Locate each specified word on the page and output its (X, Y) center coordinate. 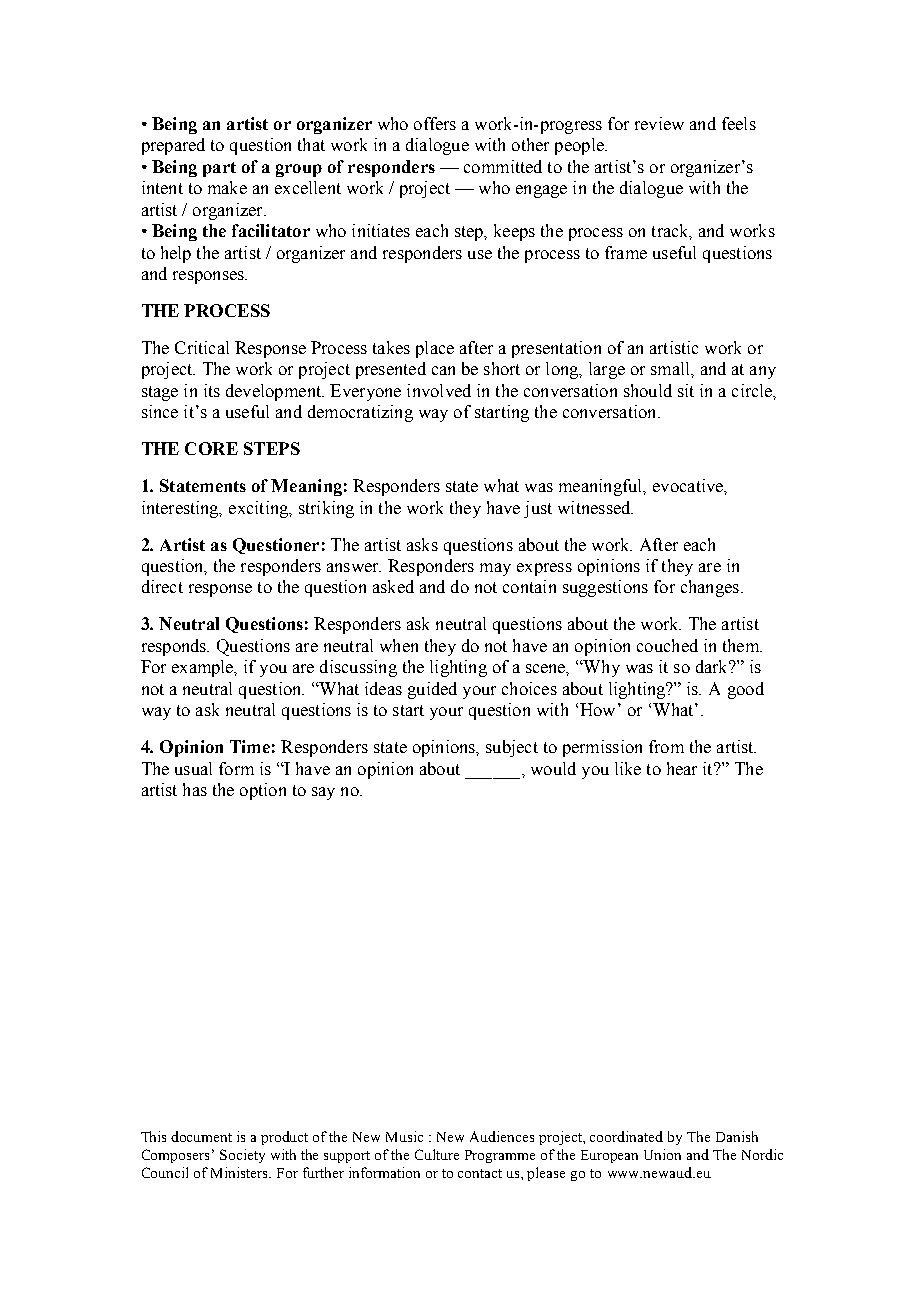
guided (432, 690)
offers (435, 123)
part (219, 169)
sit (686, 390)
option (263, 791)
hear (682, 768)
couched (667, 645)
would (553, 768)
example (204, 668)
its (212, 390)
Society (242, 1156)
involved (439, 390)
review (659, 123)
